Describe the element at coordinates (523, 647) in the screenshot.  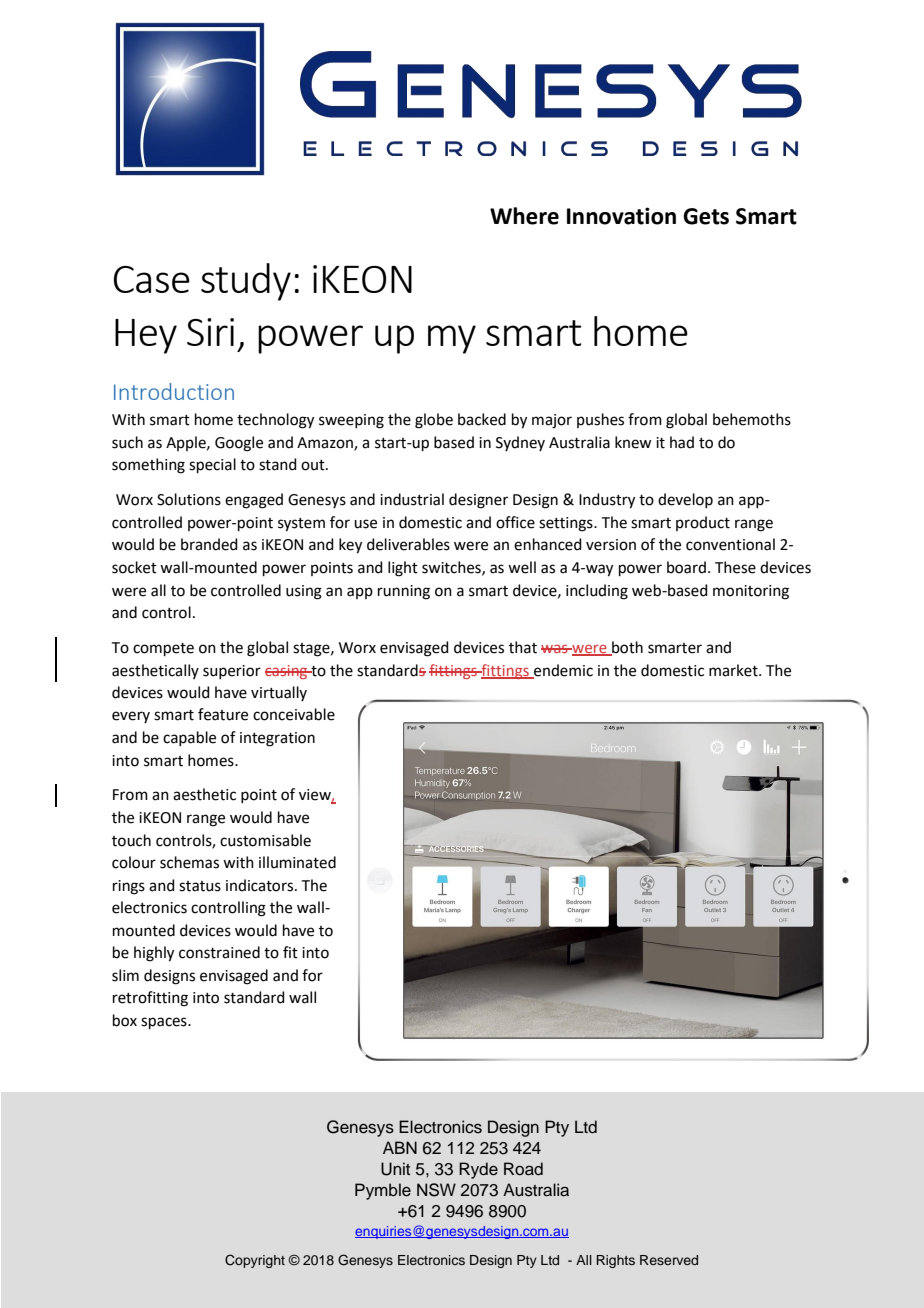
I see `that` at that location.
